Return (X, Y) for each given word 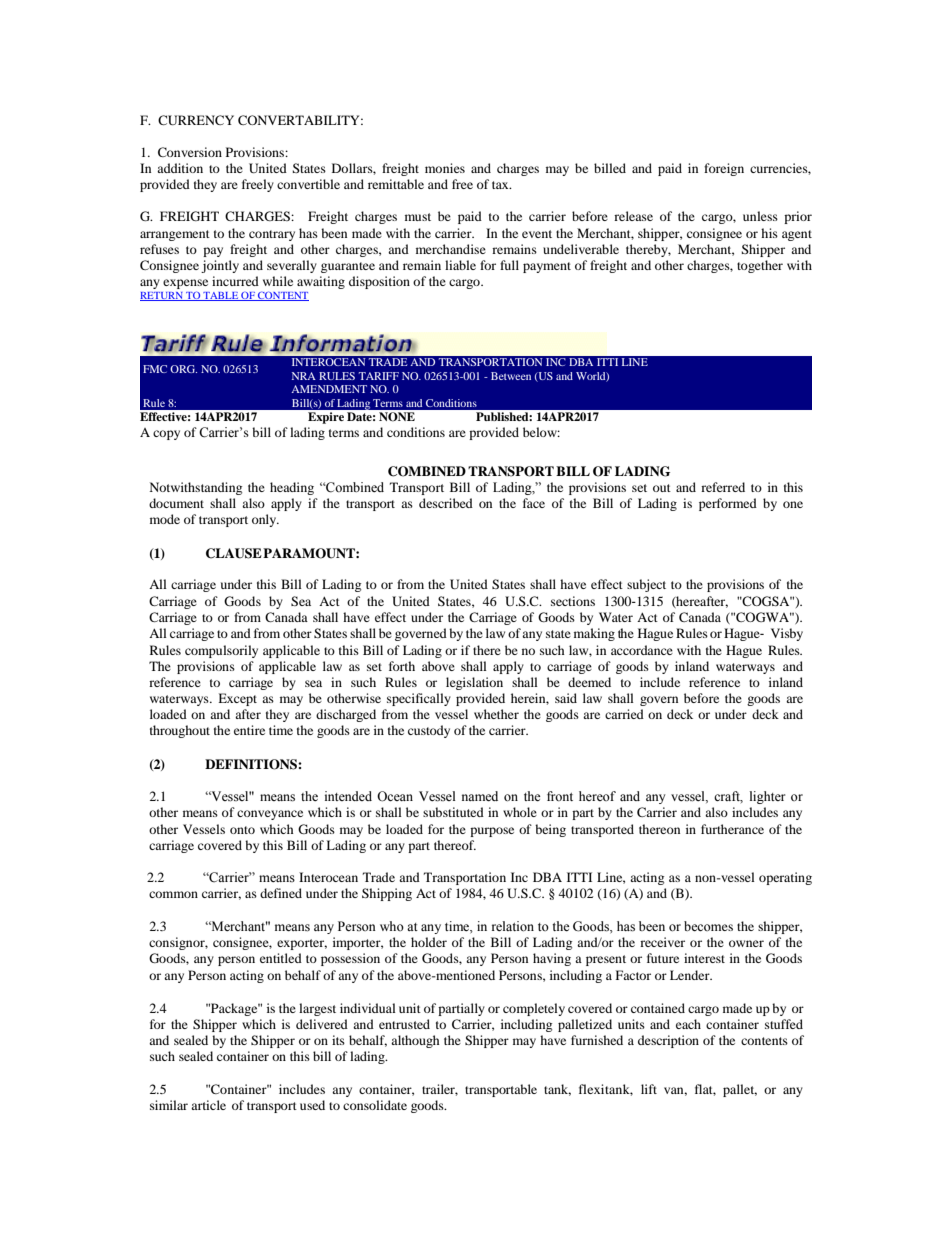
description (668, 1041)
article (208, 1105)
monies (445, 168)
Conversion (190, 152)
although (415, 1041)
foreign (724, 169)
